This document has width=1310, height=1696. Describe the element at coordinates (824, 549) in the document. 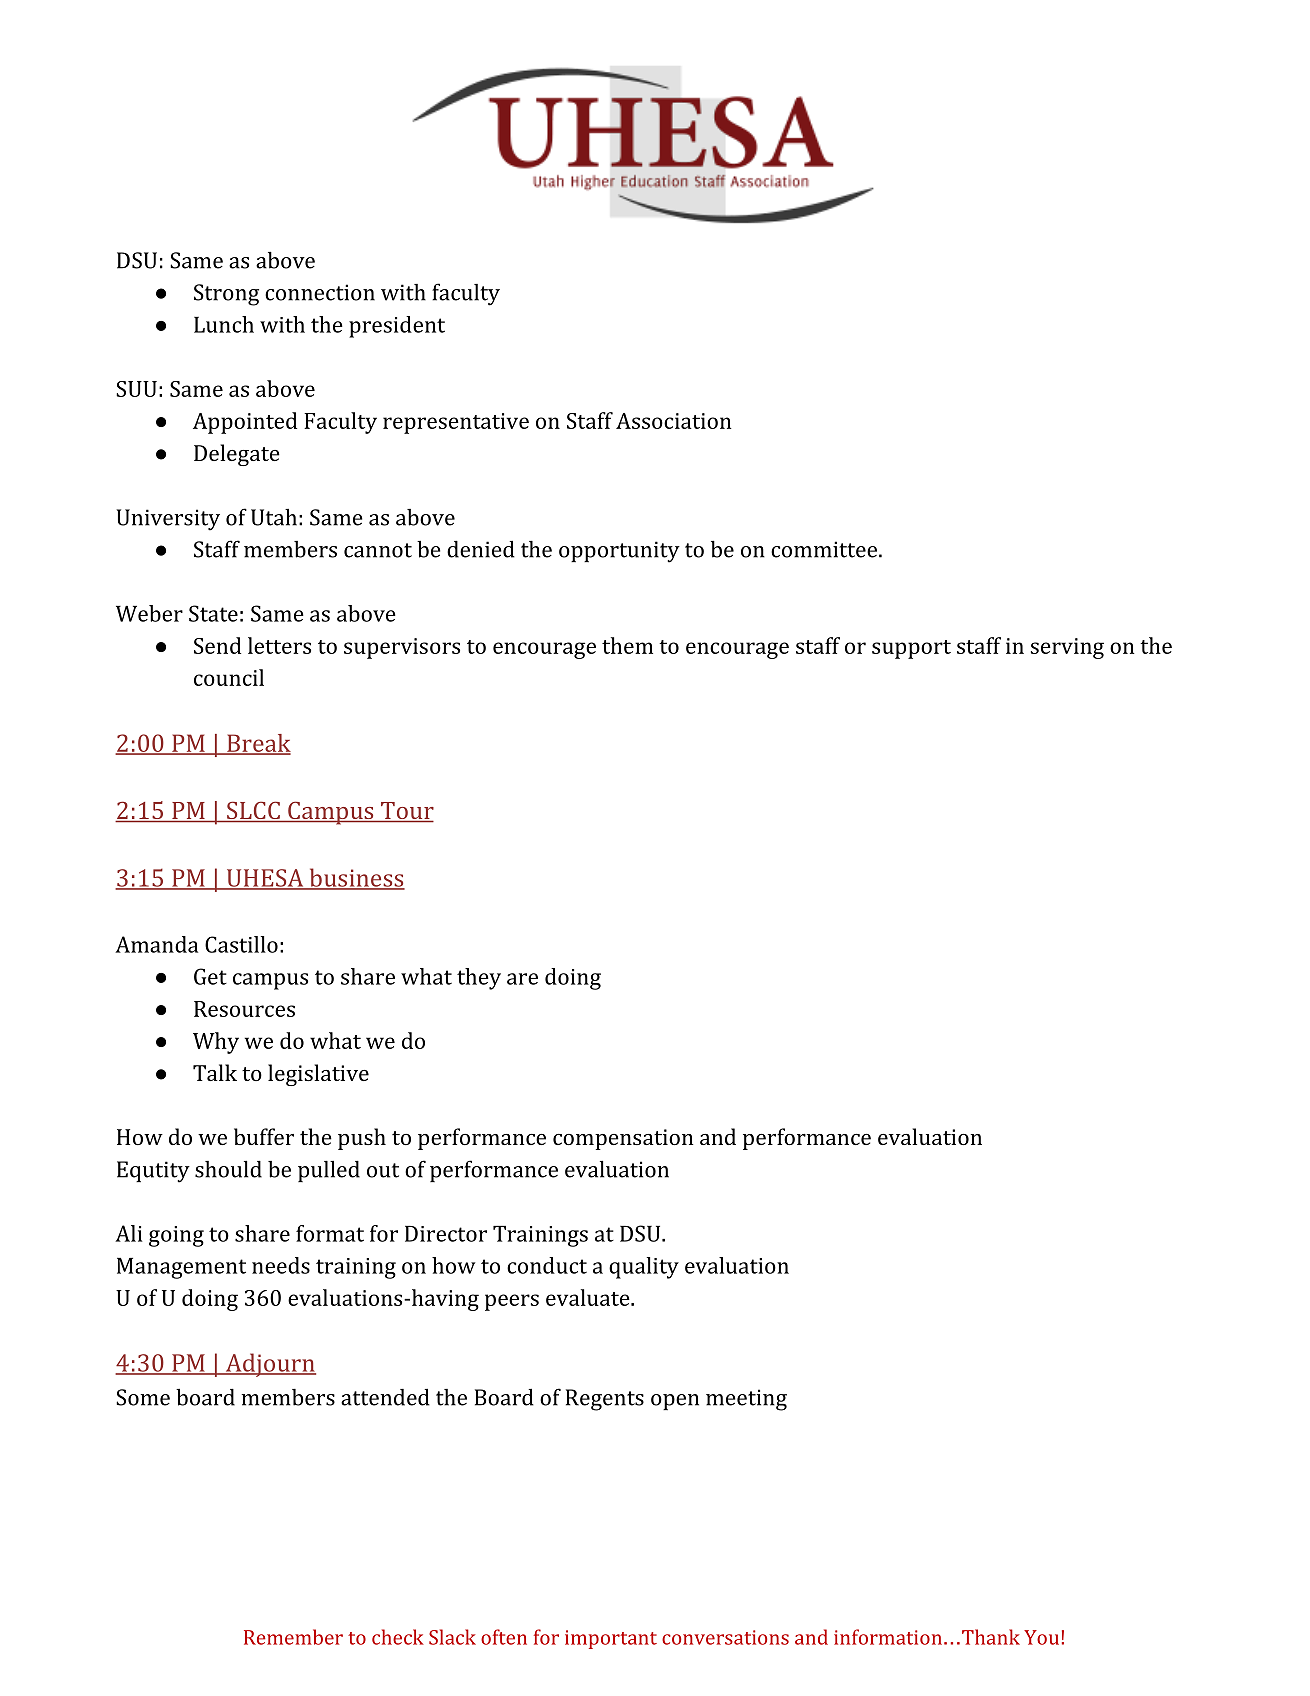

I see `committee` at that location.
